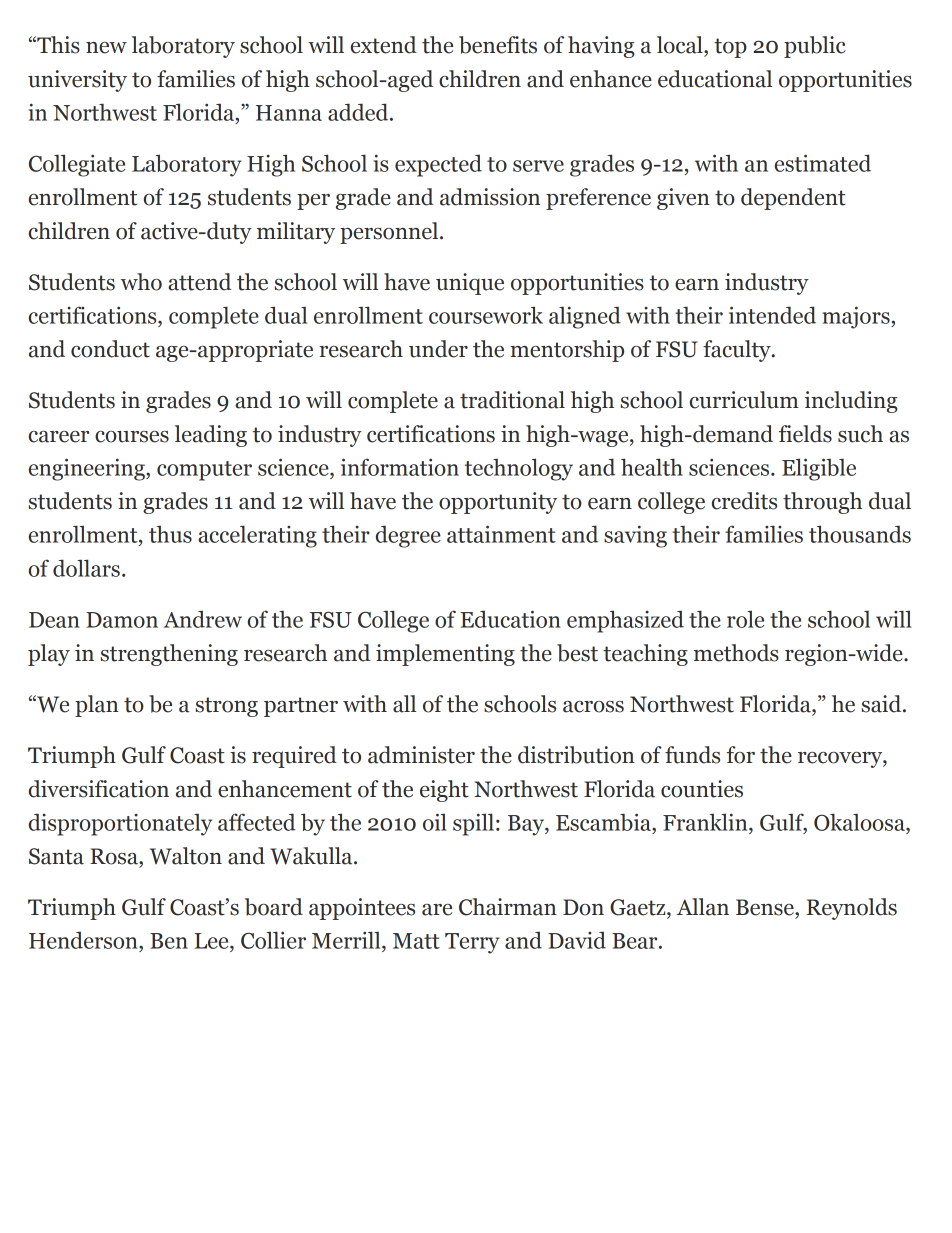 The width and height of the document is (952, 1233). What do you see at coordinates (204, 471) in the document?
I see `computer` at bounding box center [204, 471].
